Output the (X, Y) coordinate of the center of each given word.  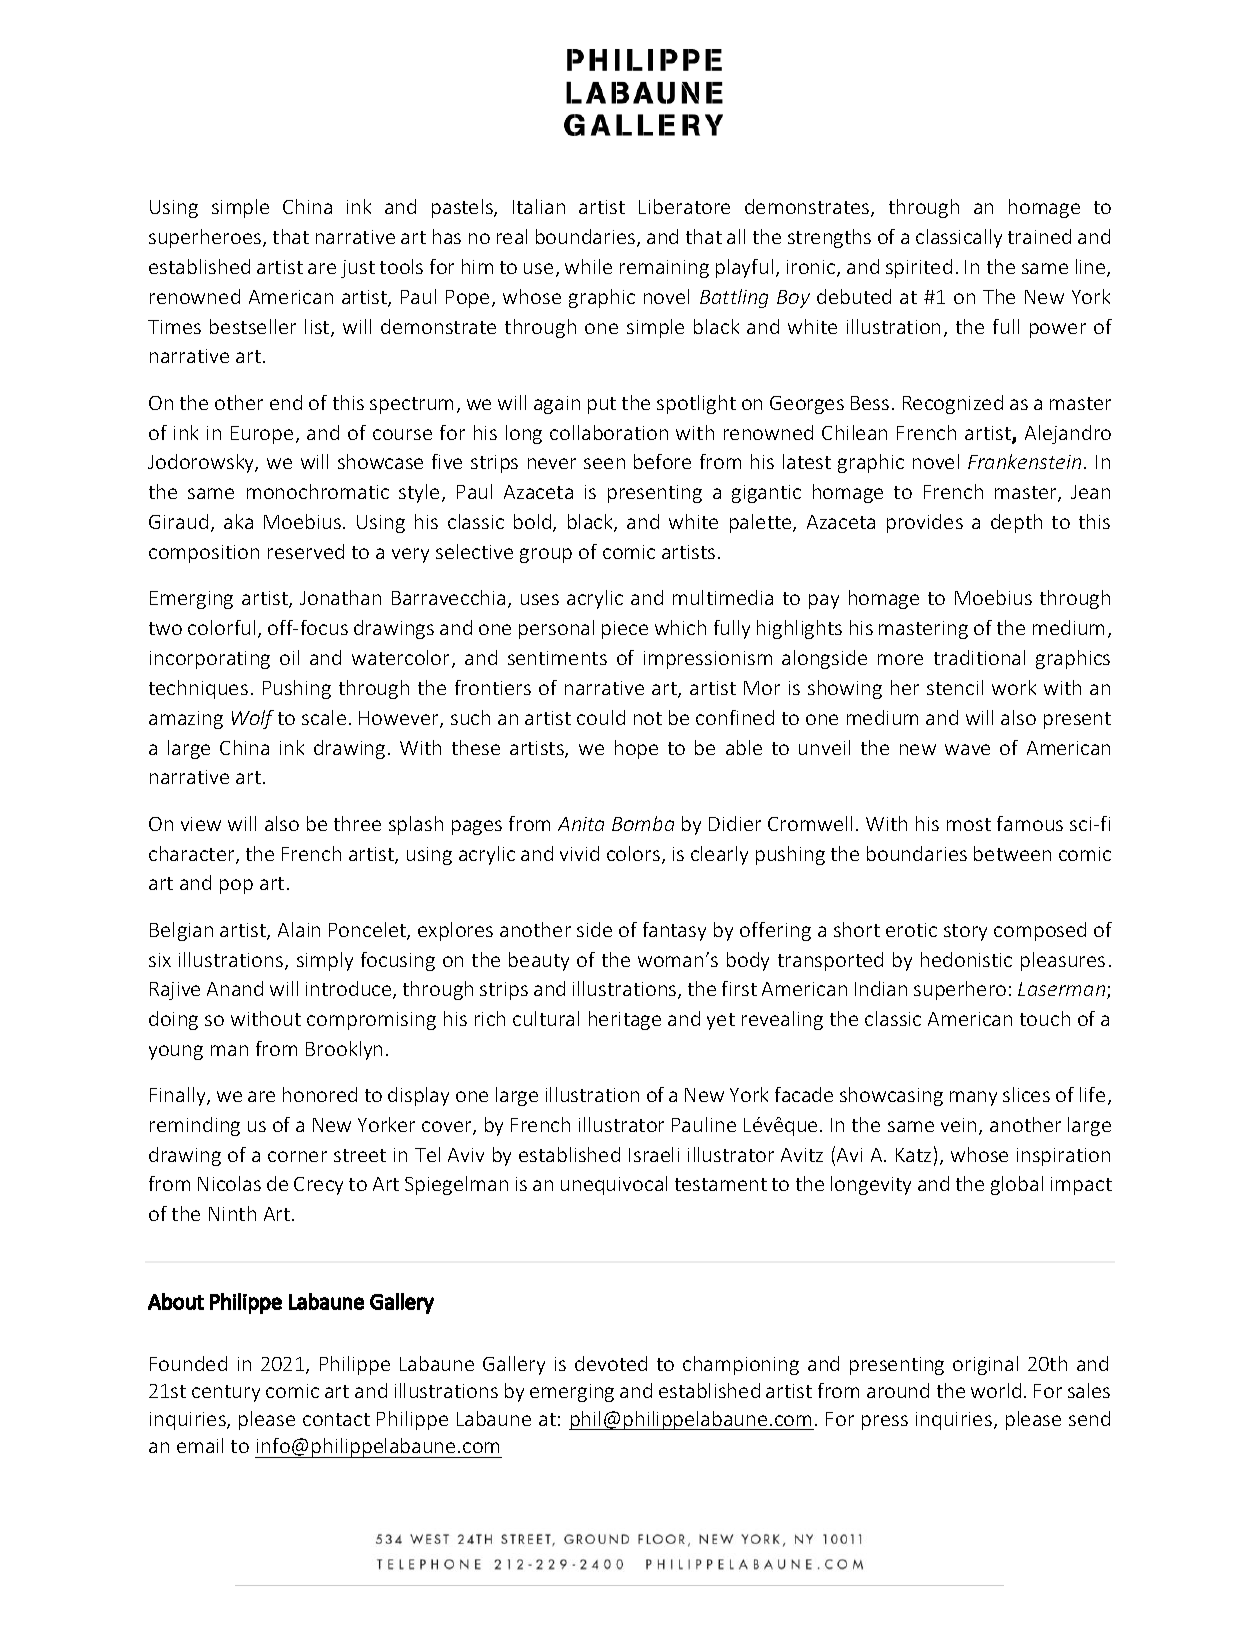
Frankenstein (1024, 461)
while (588, 266)
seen (604, 463)
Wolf (253, 719)
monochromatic (318, 491)
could (601, 717)
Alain (299, 929)
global (1017, 1185)
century (226, 1393)
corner (297, 1156)
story (965, 932)
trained (1039, 236)
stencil (955, 687)
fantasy (674, 931)
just (358, 269)
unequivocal (614, 1185)
